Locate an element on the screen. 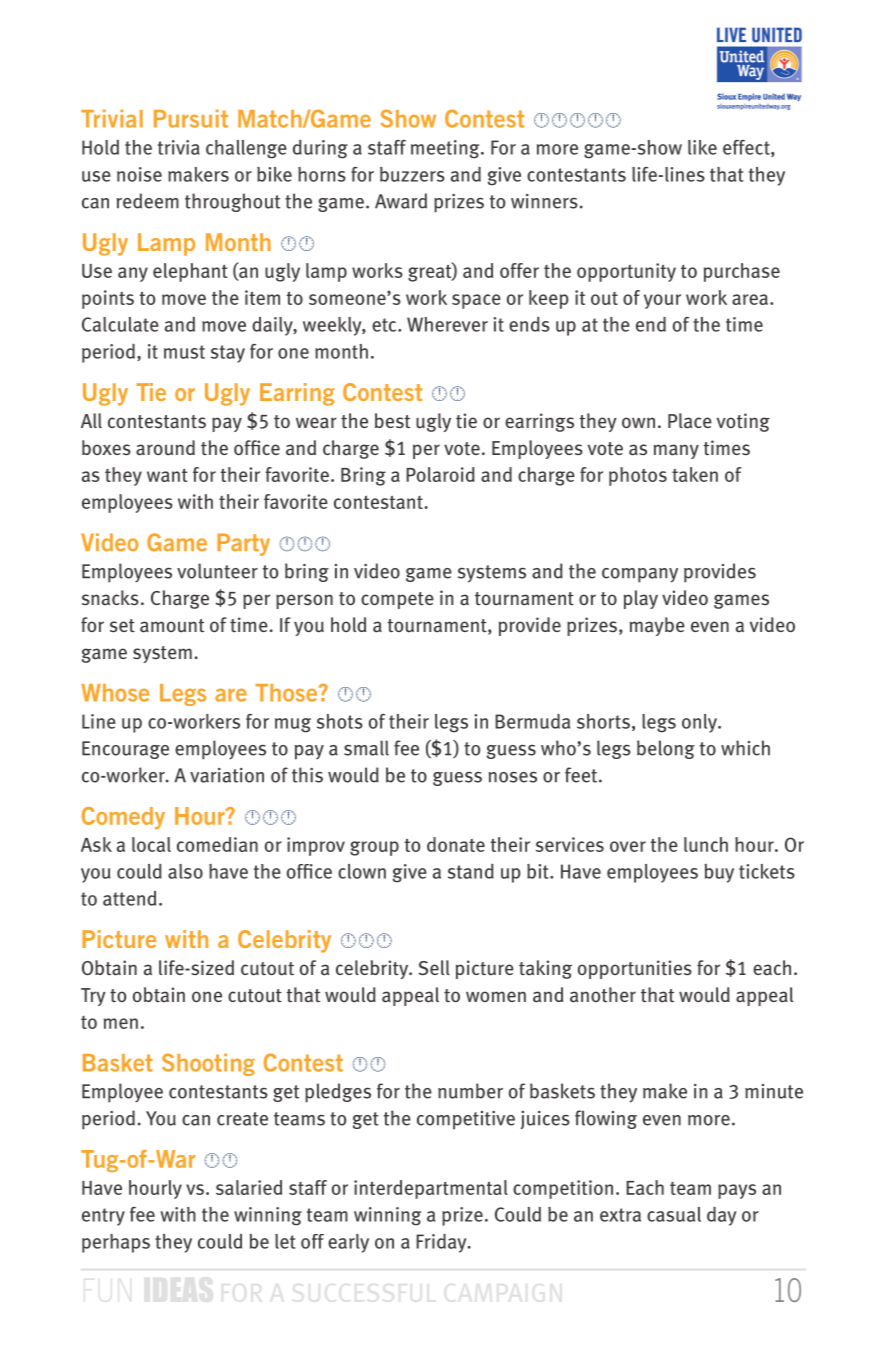 The image size is (887, 1372). like is located at coordinates (702, 147).
